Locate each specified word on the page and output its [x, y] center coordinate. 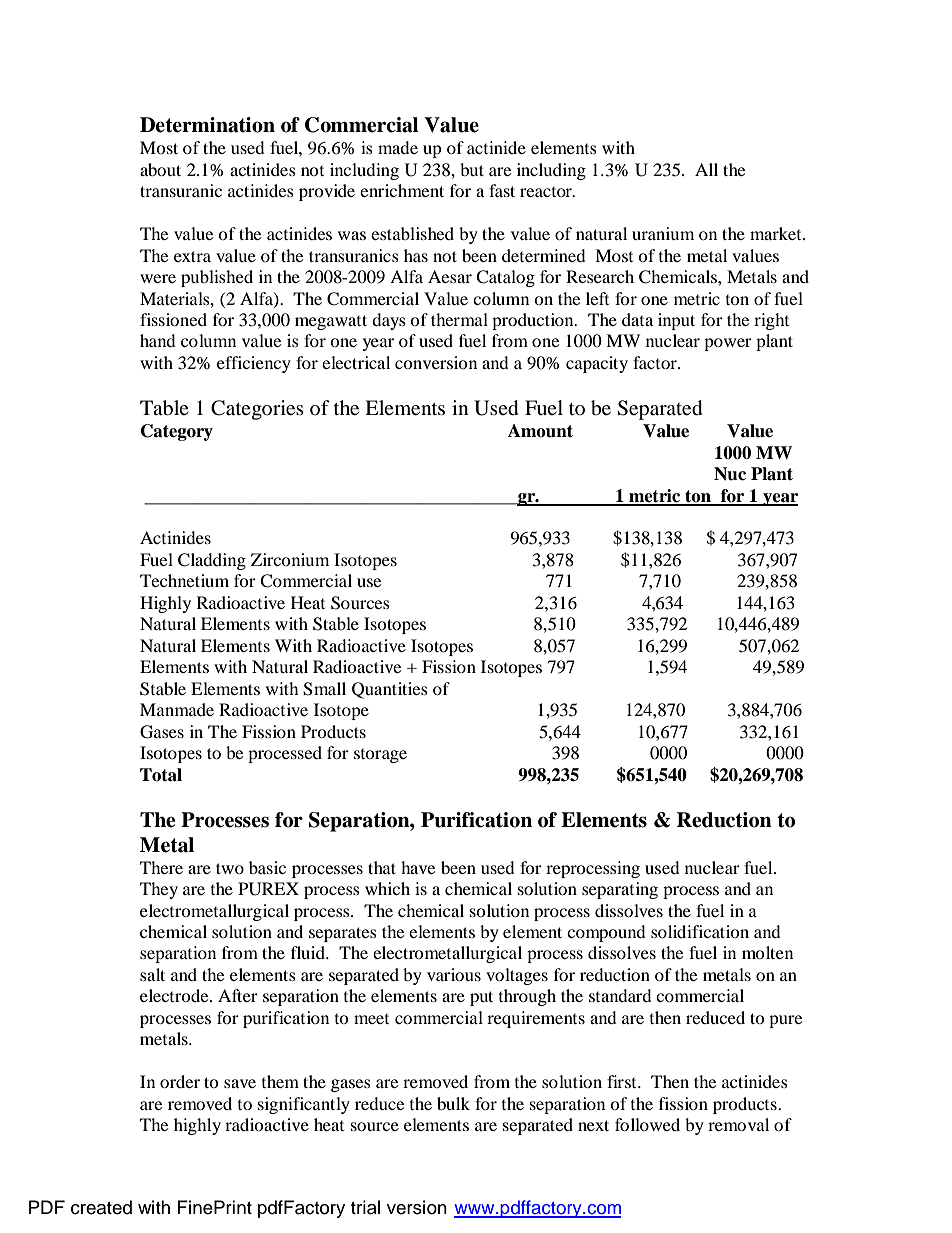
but [472, 169]
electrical [356, 362]
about [160, 169]
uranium [663, 233]
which [387, 888]
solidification [700, 931]
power [728, 344]
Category [177, 432]
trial [365, 1207]
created [101, 1207]
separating [620, 890]
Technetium [184, 580]
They [159, 890]
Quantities [390, 690]
